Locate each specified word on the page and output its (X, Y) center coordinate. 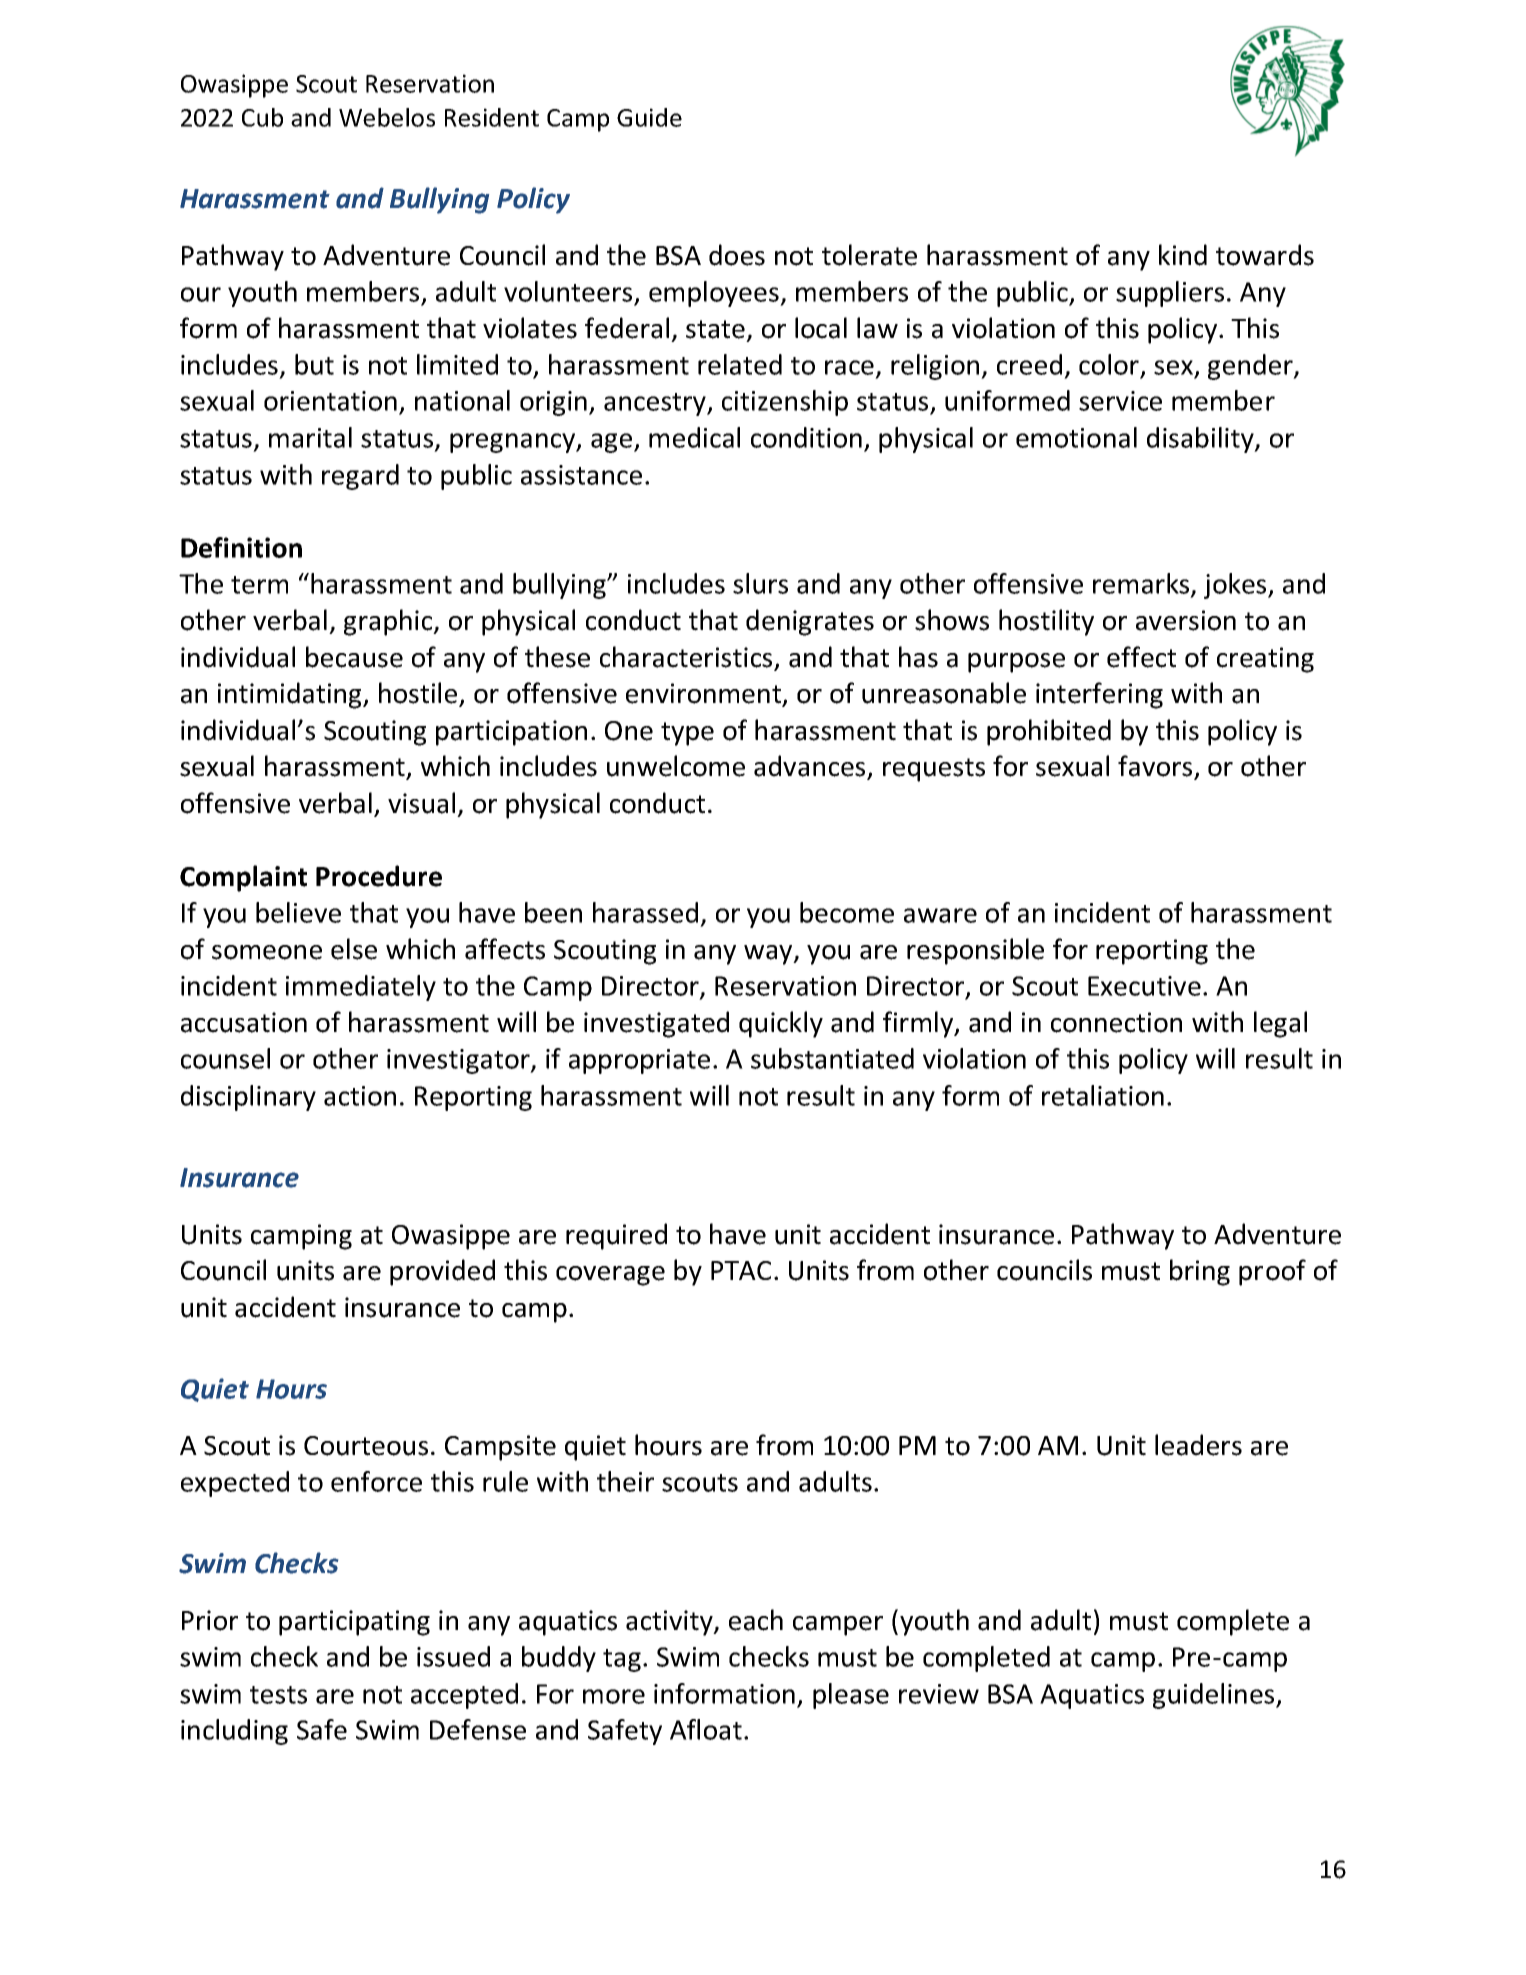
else (354, 949)
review (939, 1694)
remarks (1142, 584)
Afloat (706, 1729)
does (737, 255)
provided (442, 1272)
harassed (645, 912)
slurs (760, 583)
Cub (262, 117)
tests (278, 1695)
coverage (610, 1276)
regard (360, 477)
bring (1200, 1272)
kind (1183, 255)
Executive (1144, 986)
